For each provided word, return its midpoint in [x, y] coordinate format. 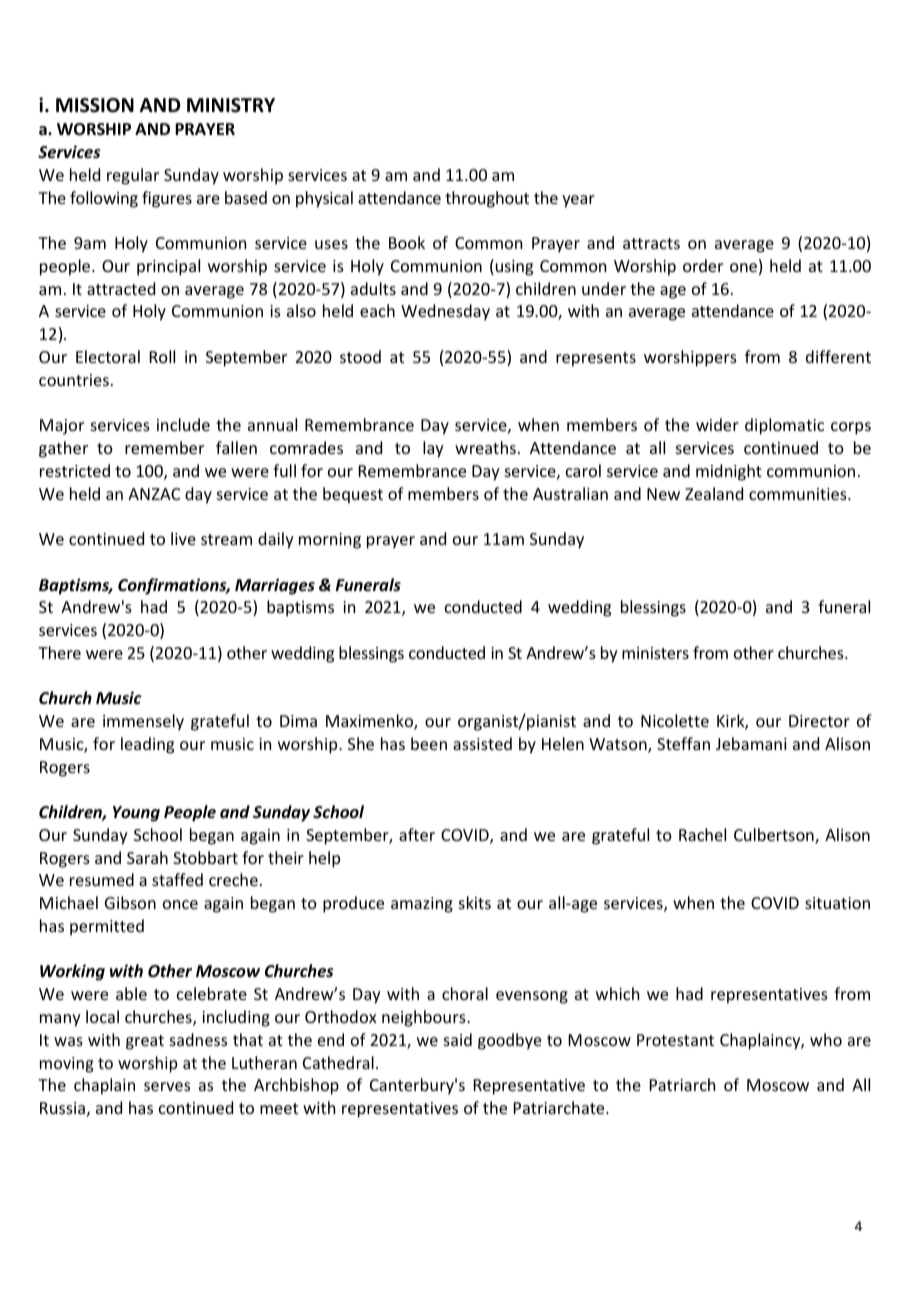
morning [330, 541]
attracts [651, 243]
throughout [487, 199]
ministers [655, 653]
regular [133, 176]
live [183, 538]
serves [167, 1086]
